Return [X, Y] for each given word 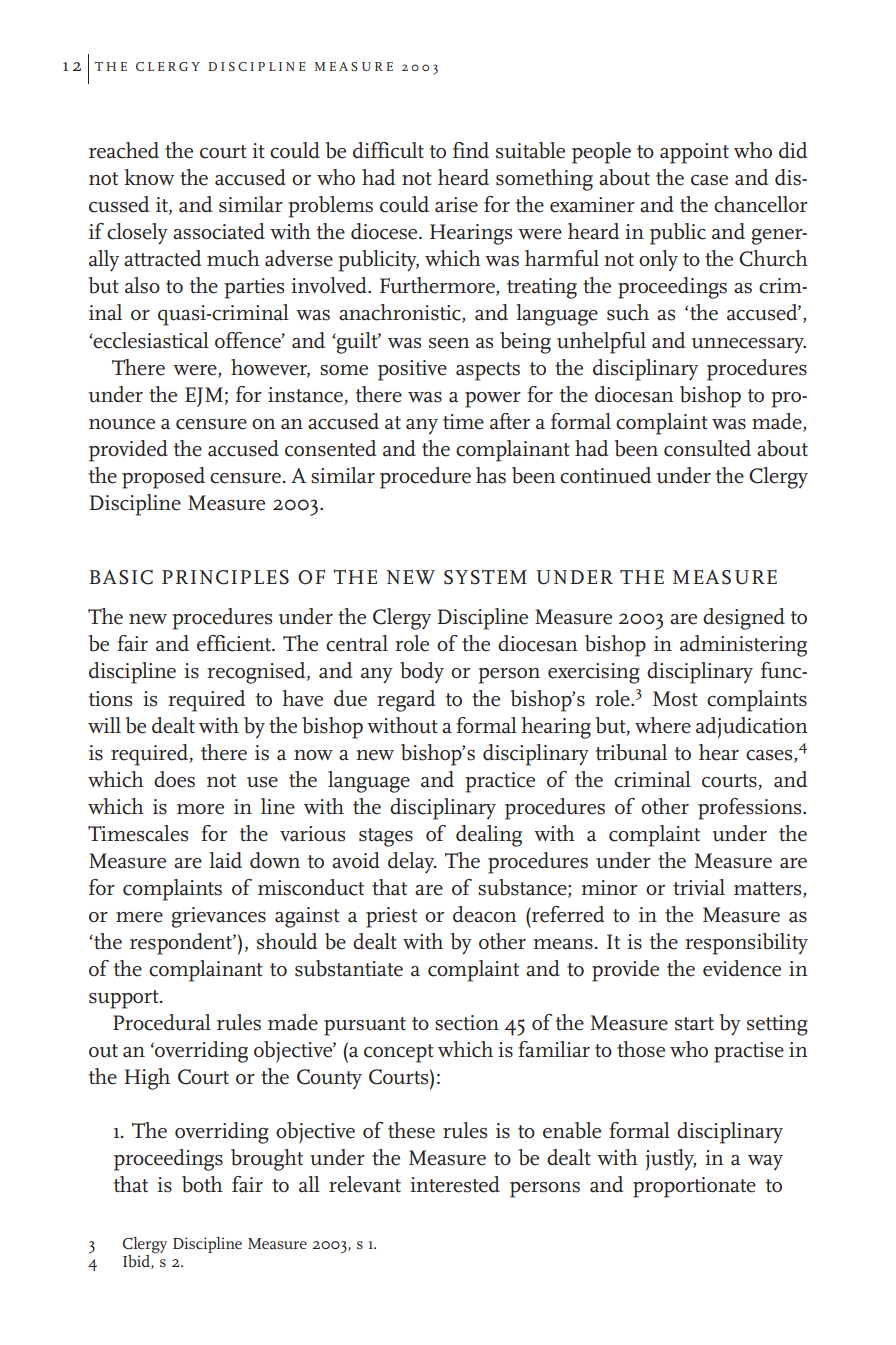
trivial [699, 887]
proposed [163, 478]
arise [456, 205]
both [202, 1184]
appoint [694, 153]
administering [743, 646]
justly [670, 1160]
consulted [707, 448]
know [149, 177]
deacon [485, 914]
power [493, 400]
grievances [219, 917]
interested [455, 1184]
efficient [235, 643]
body [422, 672]
